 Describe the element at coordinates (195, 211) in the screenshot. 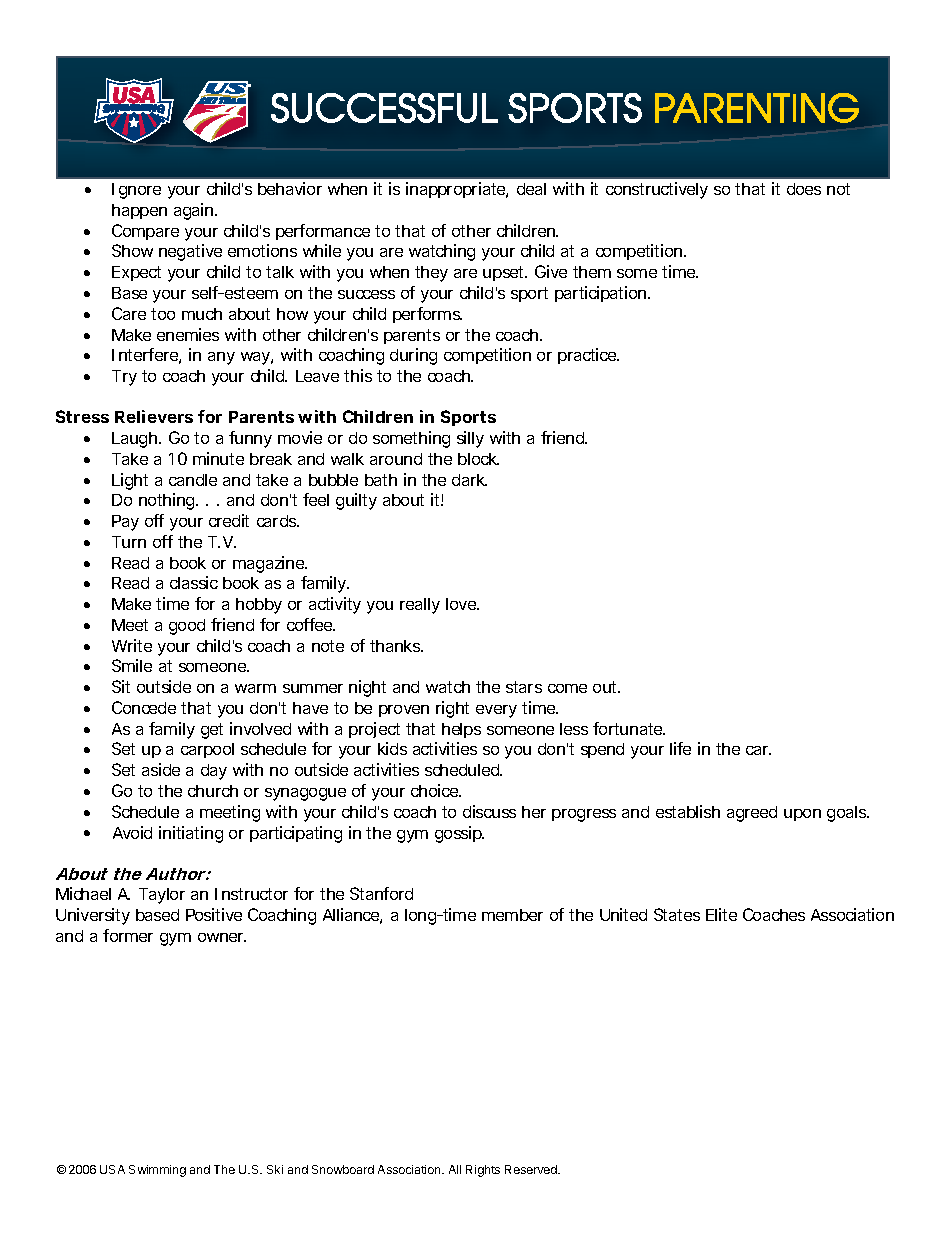

I see `again` at that location.
